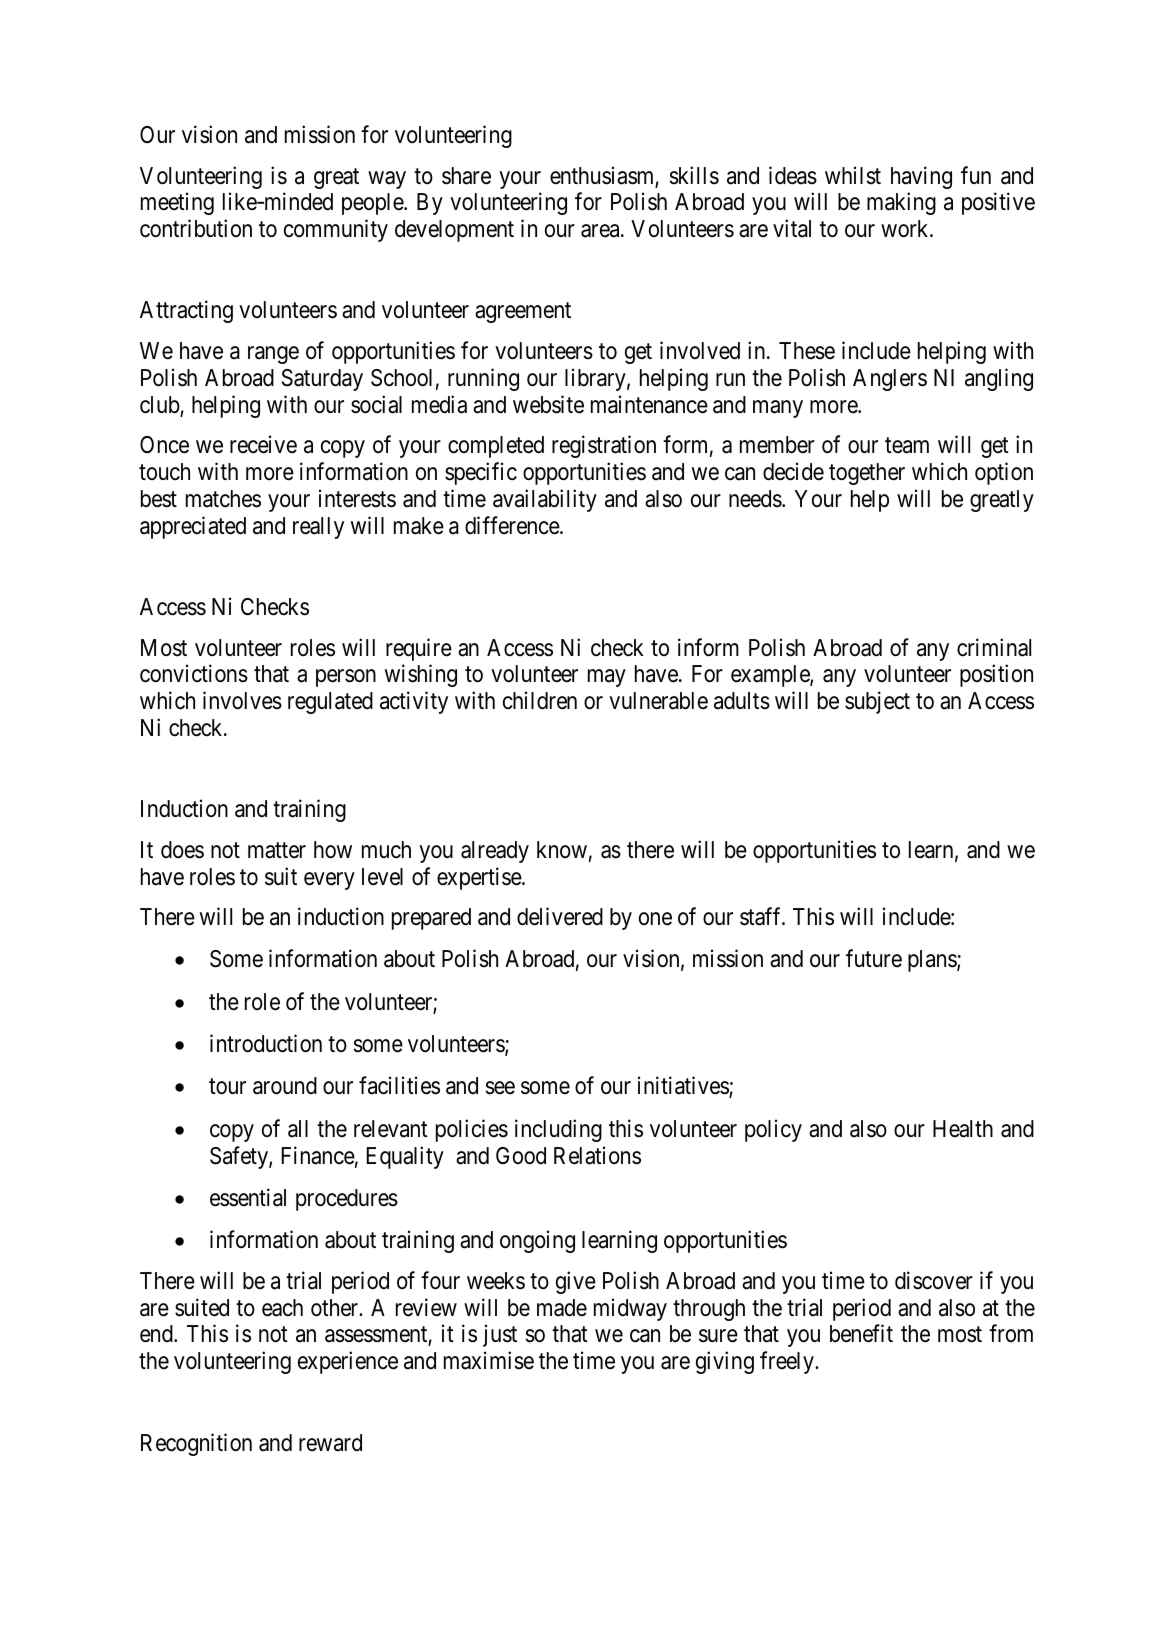  Describe the element at coordinates (901, 204) in the screenshot. I see `making` at that location.
